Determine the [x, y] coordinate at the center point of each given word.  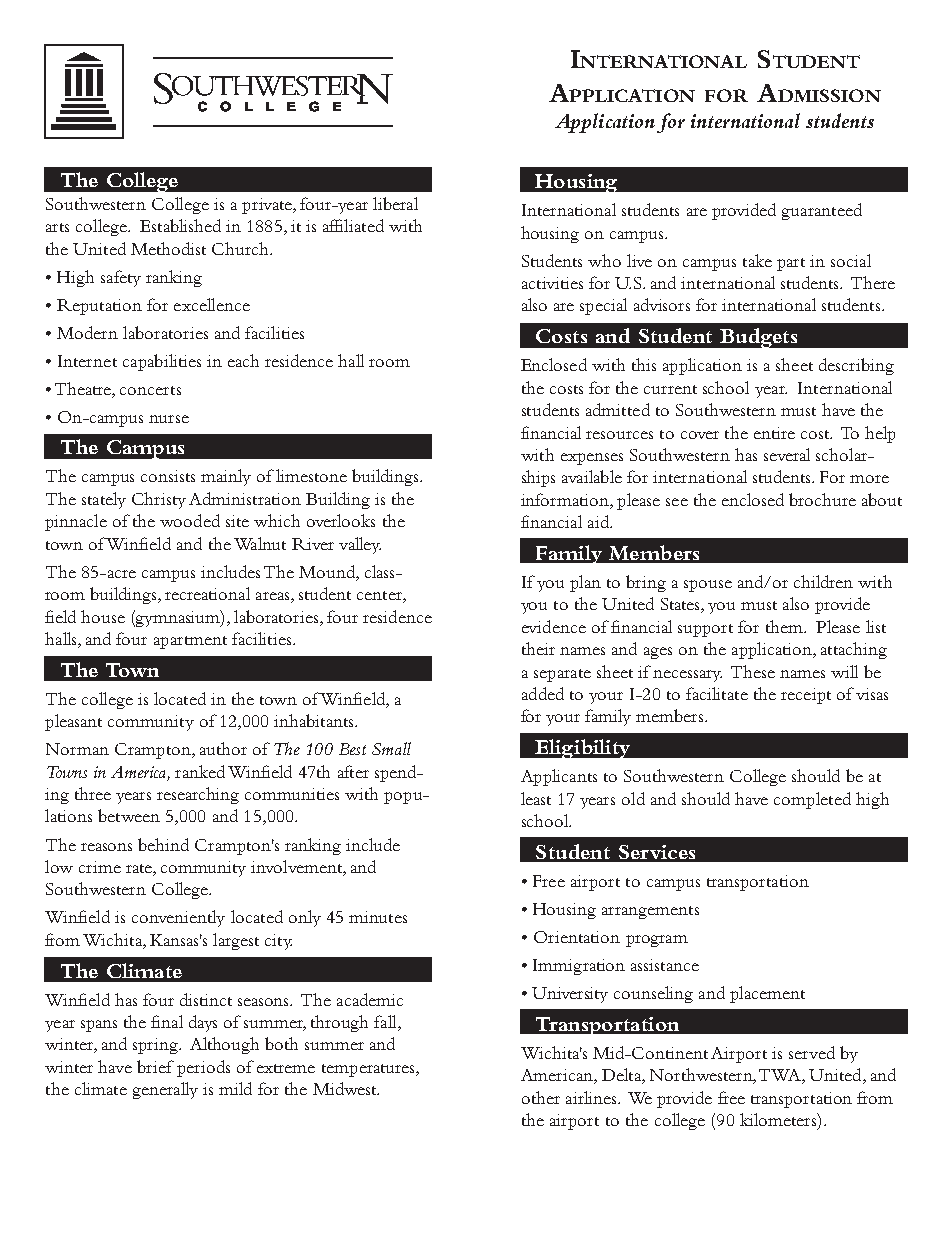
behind [163, 844]
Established [180, 225]
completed [812, 800]
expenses [592, 459]
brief [155, 1066]
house [103, 616]
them [785, 626]
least [536, 798]
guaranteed [822, 211]
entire [774, 433]
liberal [395, 203]
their [538, 648]
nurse [169, 419]
